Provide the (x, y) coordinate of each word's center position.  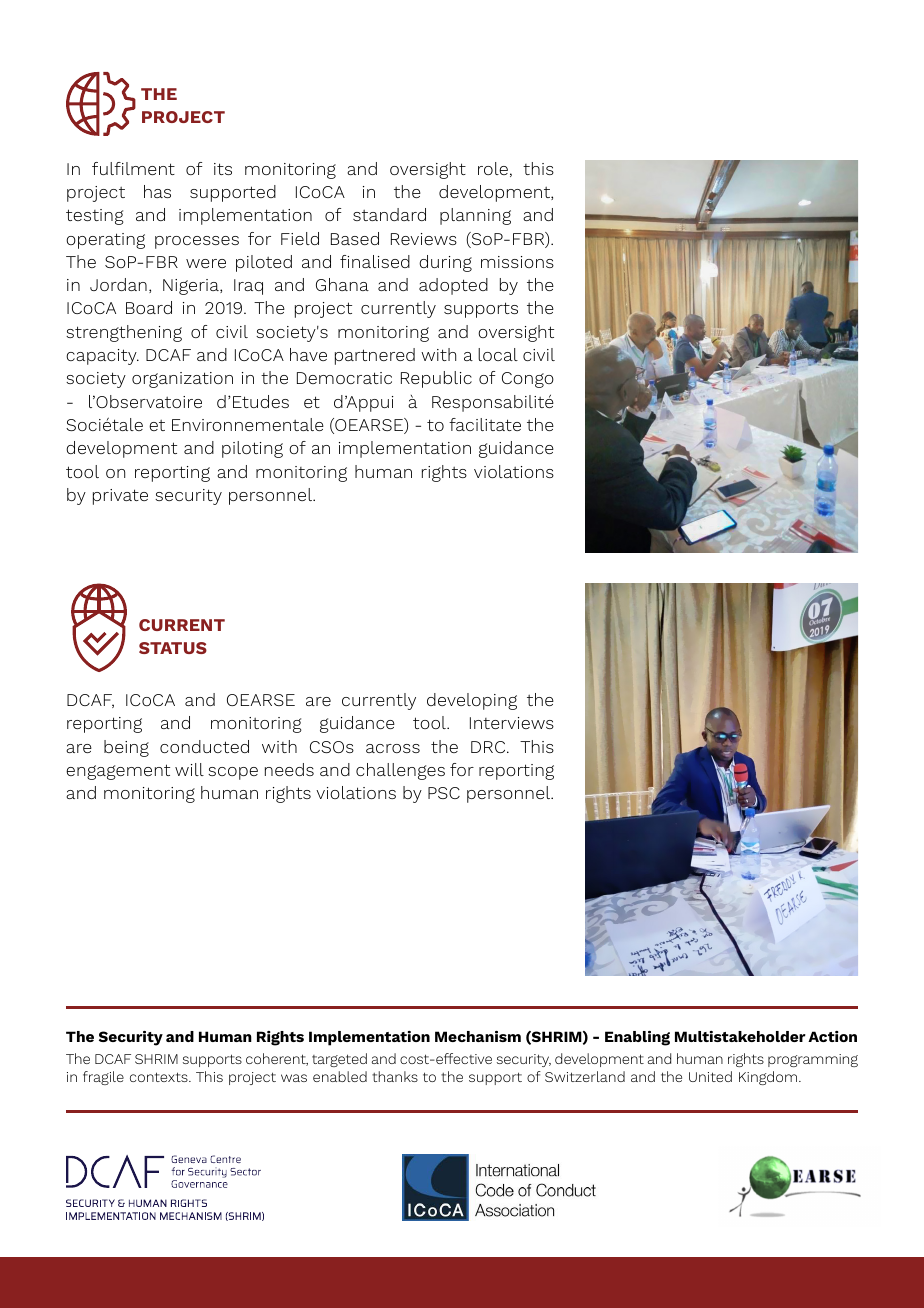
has (157, 191)
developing (472, 701)
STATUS (173, 648)
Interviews (512, 723)
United (710, 1076)
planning (475, 216)
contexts (160, 1077)
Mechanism (478, 1036)
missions (517, 262)
